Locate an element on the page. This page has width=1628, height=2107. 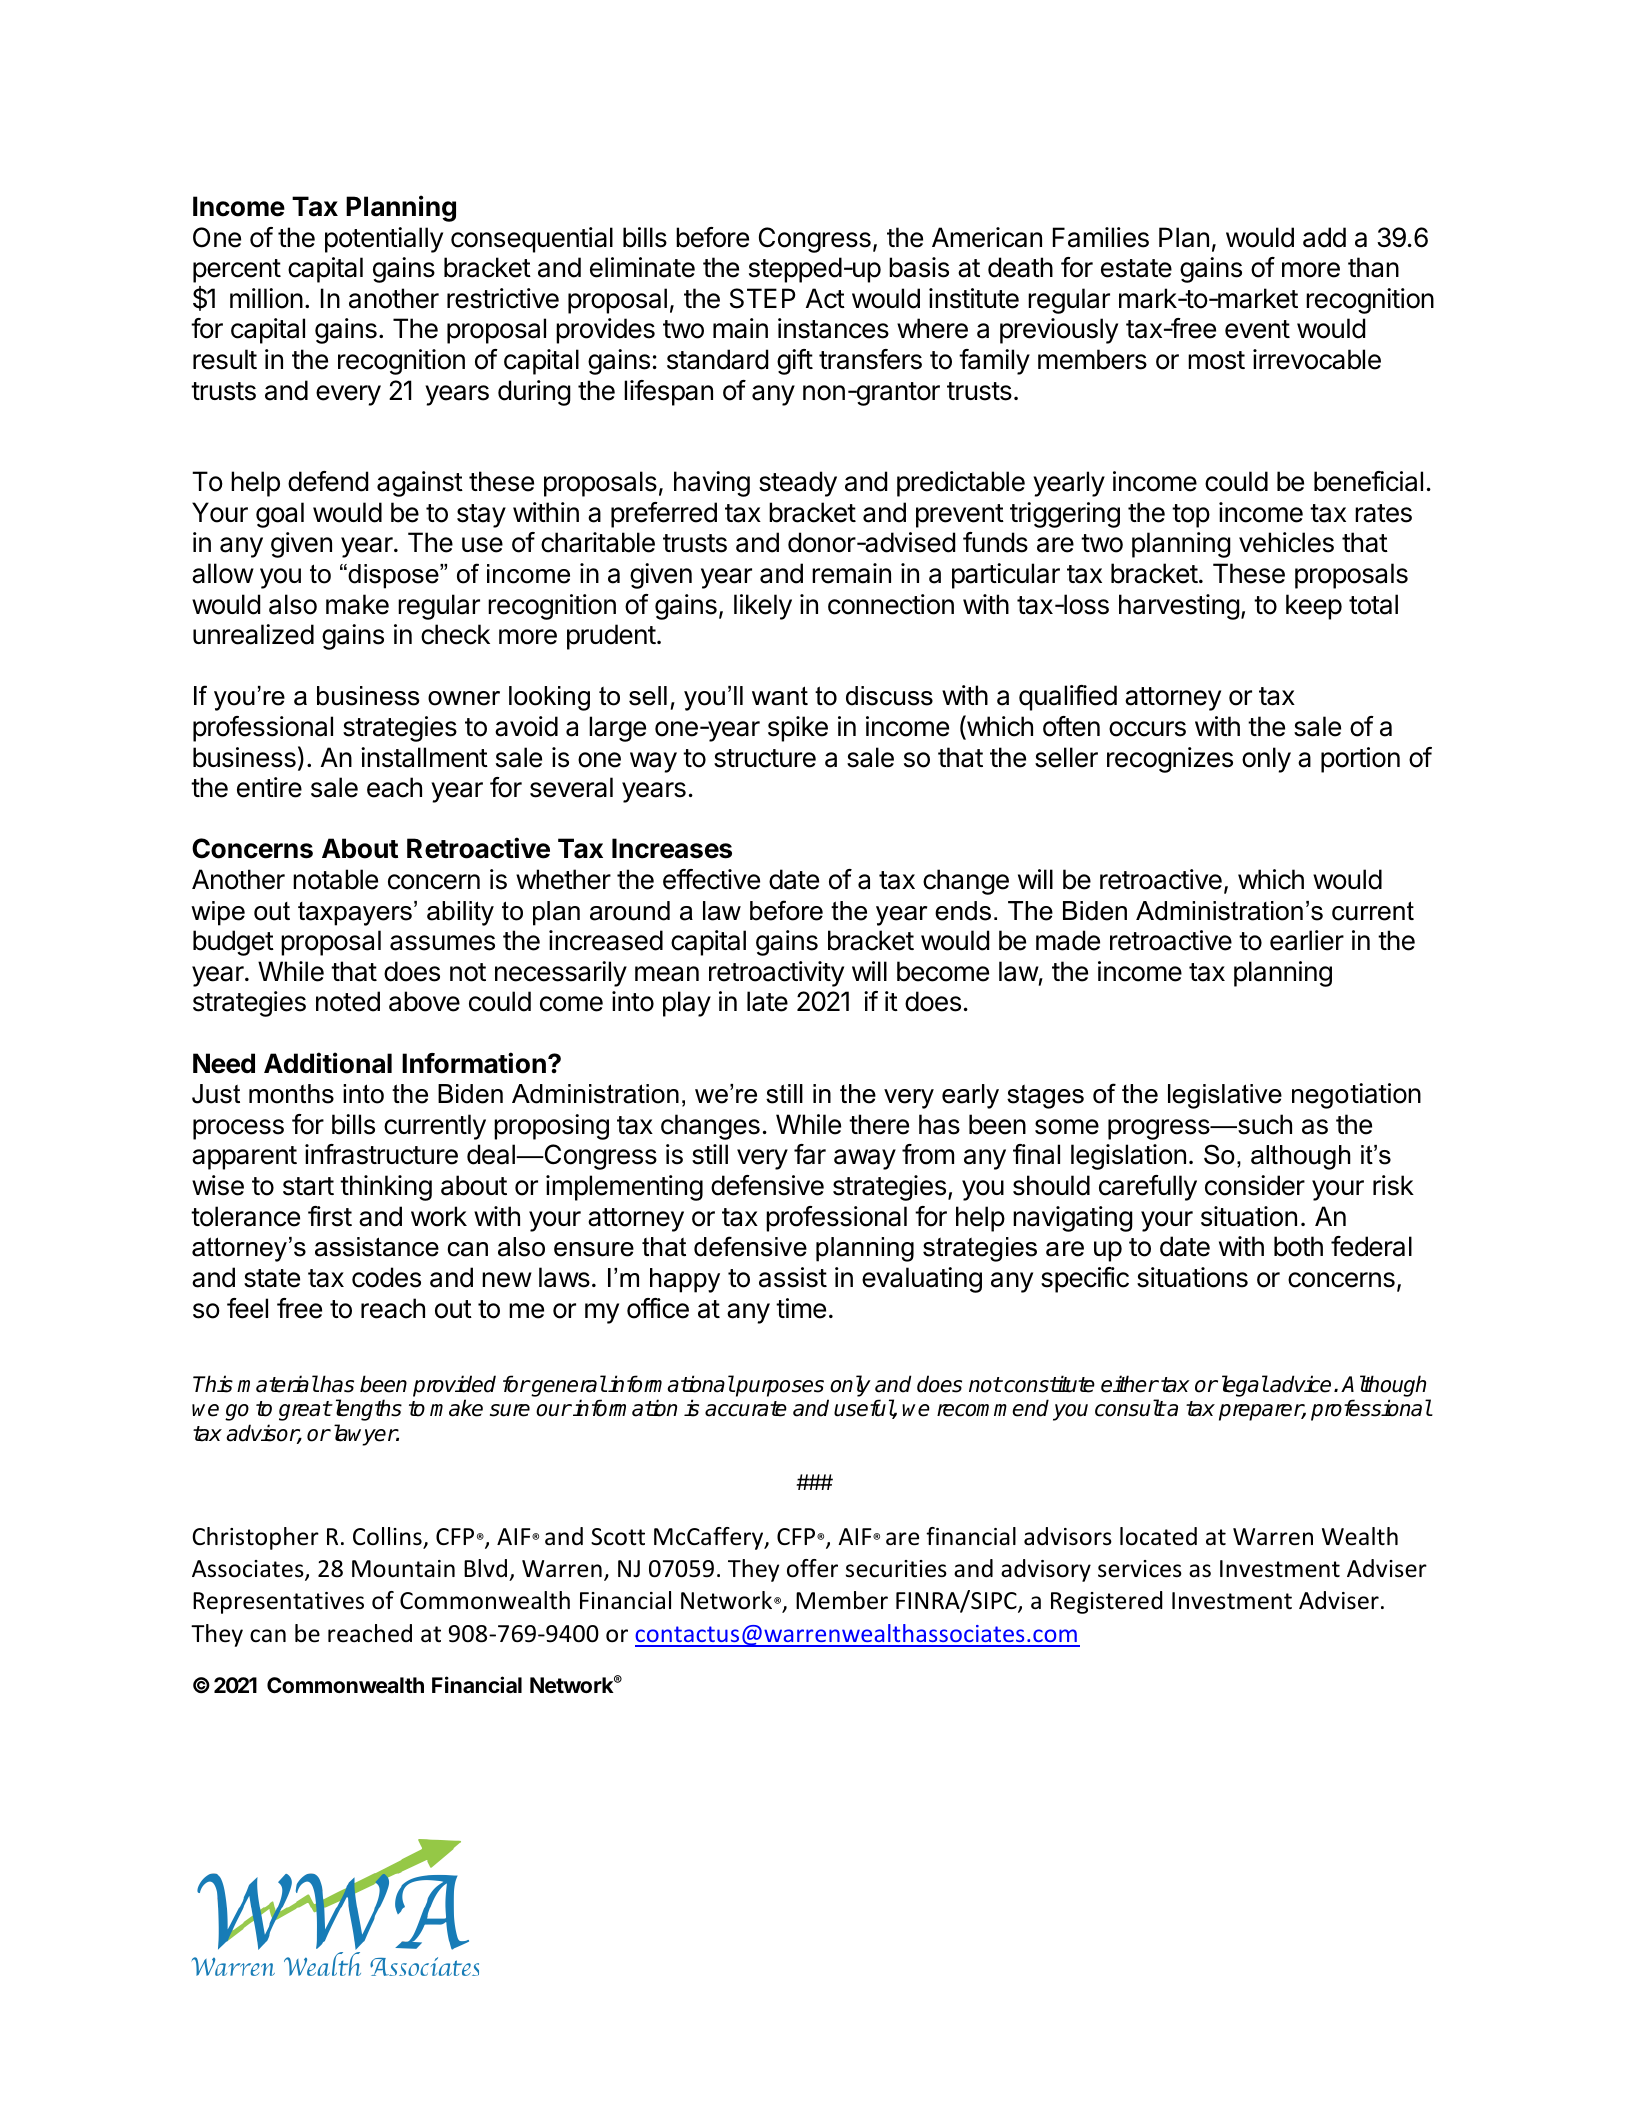
than is located at coordinates (1373, 267).
